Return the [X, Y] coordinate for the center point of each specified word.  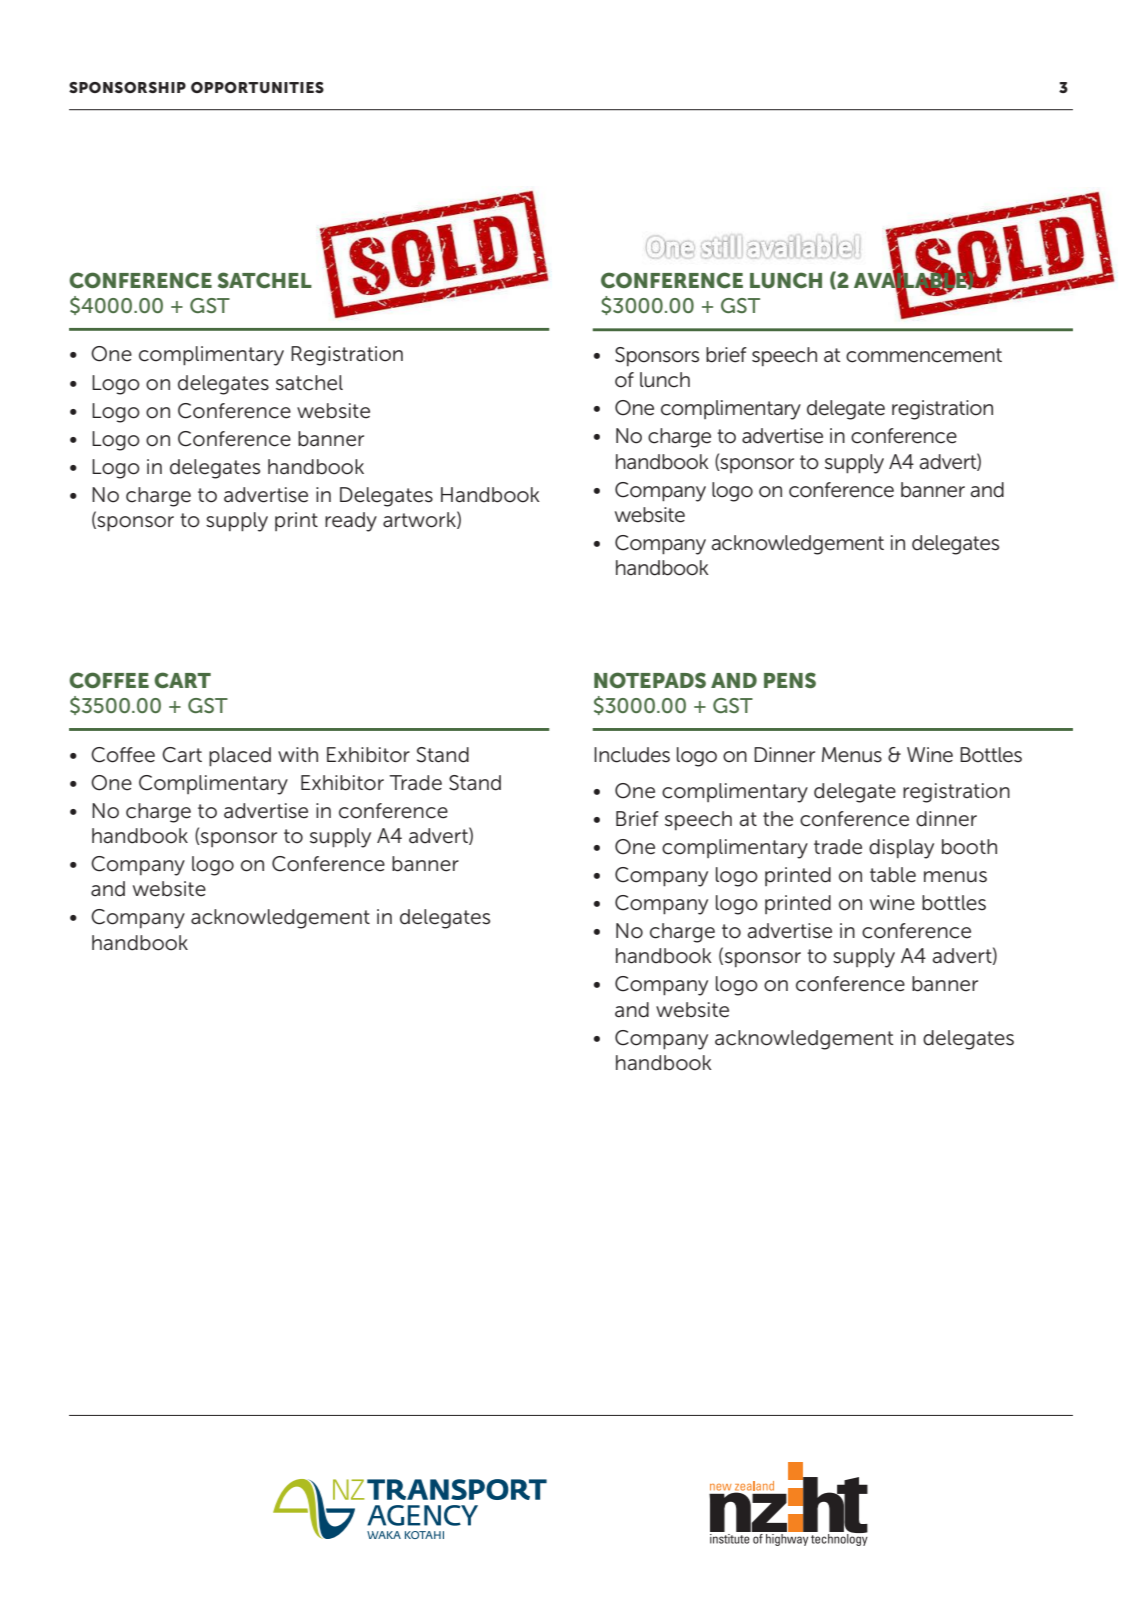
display [901, 849]
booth [969, 847]
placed [240, 757]
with [298, 754]
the [778, 819]
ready [351, 522]
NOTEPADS [650, 680]
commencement [924, 355]
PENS [790, 680]
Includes [632, 755]
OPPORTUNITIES [257, 87]
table [893, 875]
